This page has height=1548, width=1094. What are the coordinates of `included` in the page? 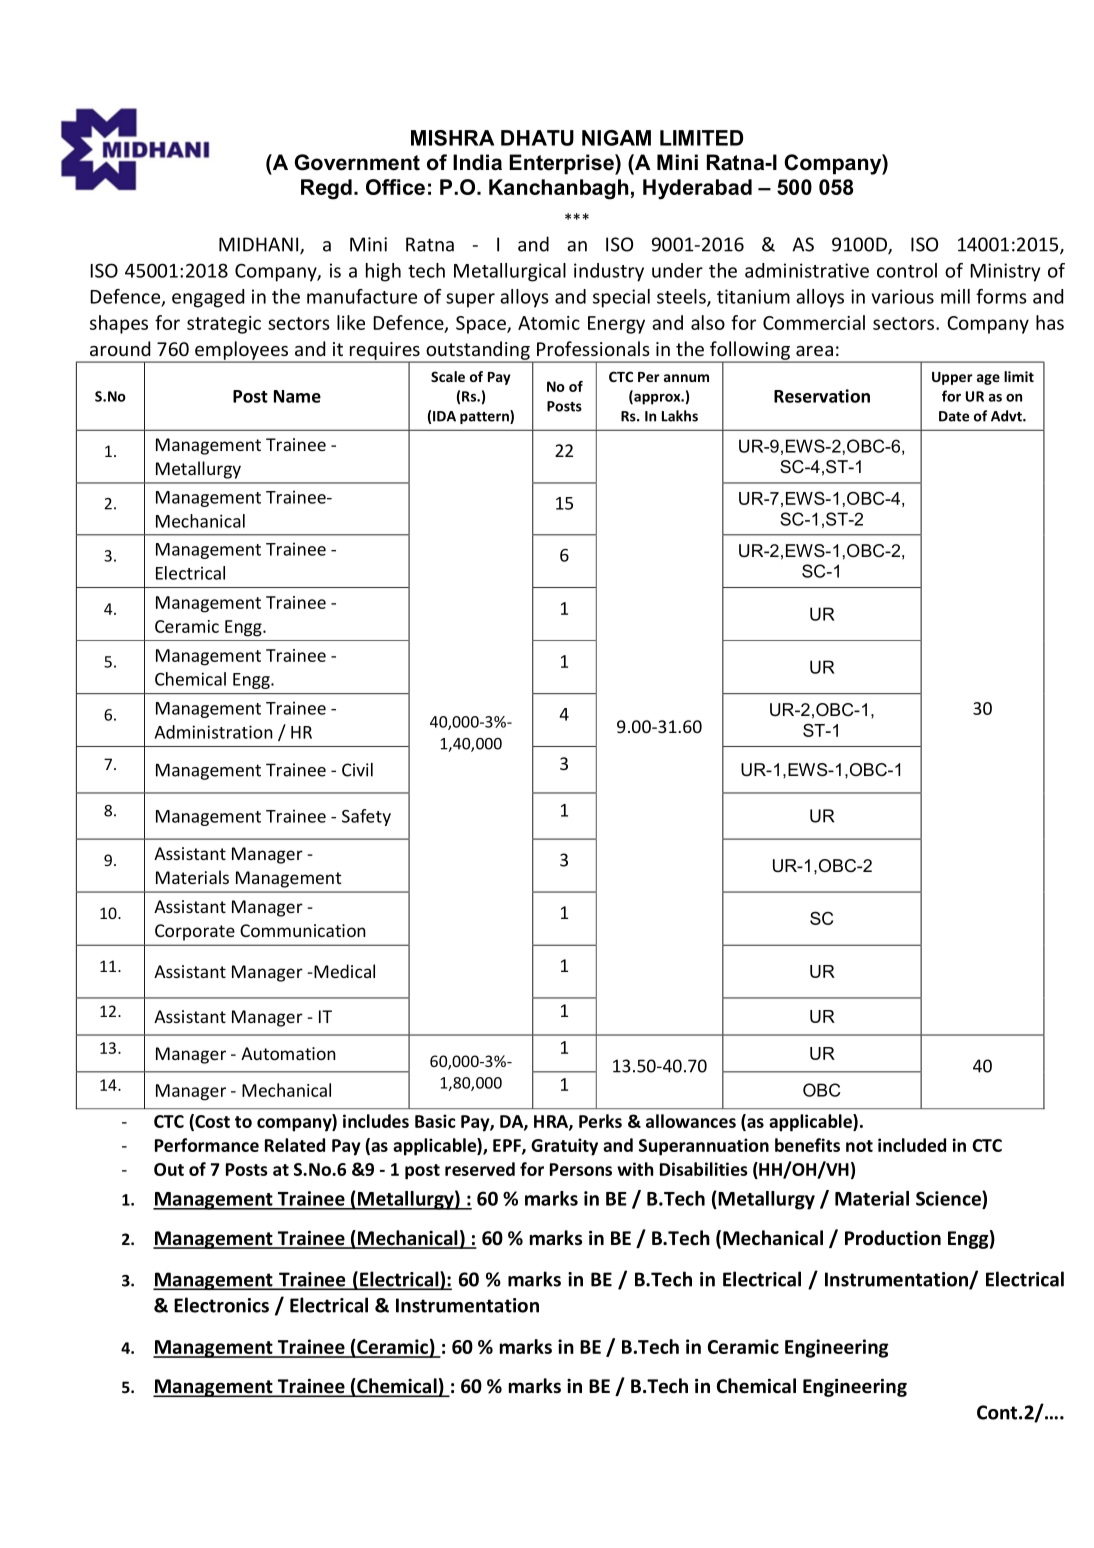 It's located at (912, 1145).
